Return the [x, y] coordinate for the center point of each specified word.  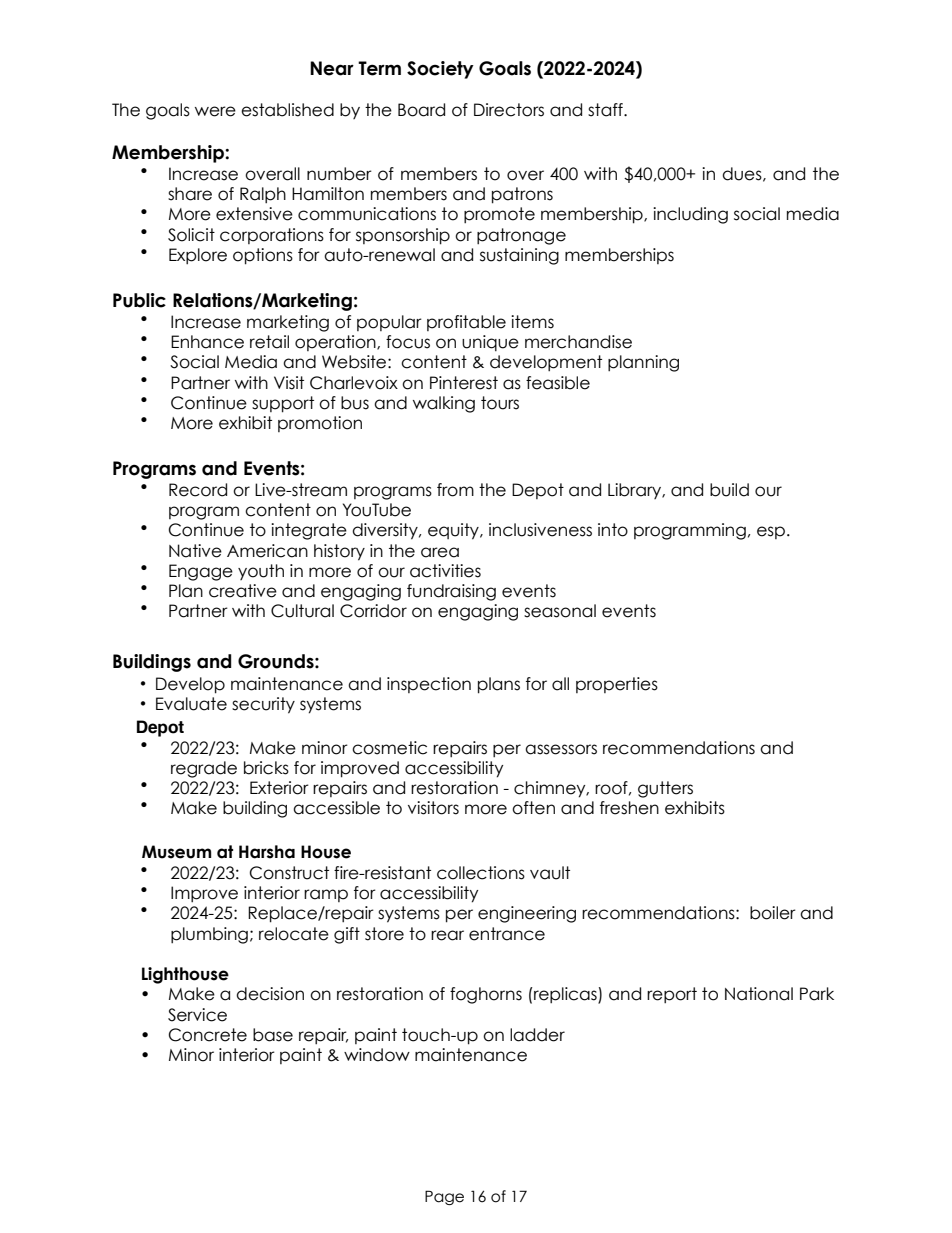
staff [606, 110]
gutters [665, 789]
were [215, 111]
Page [444, 1197]
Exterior [279, 788]
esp [771, 532]
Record [198, 490]
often [533, 808]
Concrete [208, 1035]
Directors [509, 110]
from [455, 490]
